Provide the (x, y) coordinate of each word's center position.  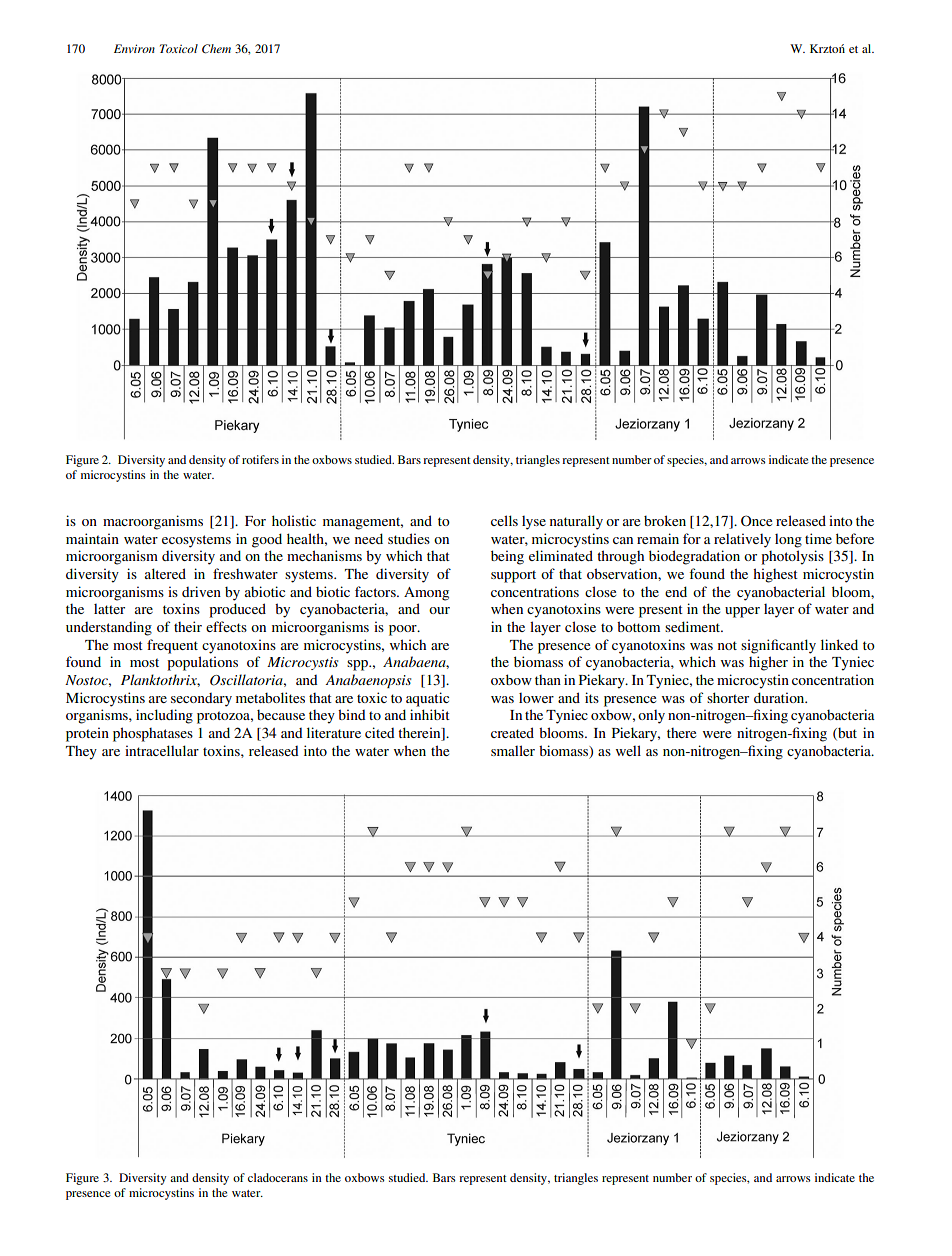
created (512, 732)
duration (780, 697)
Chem (216, 49)
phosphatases (153, 734)
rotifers (260, 459)
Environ (134, 48)
